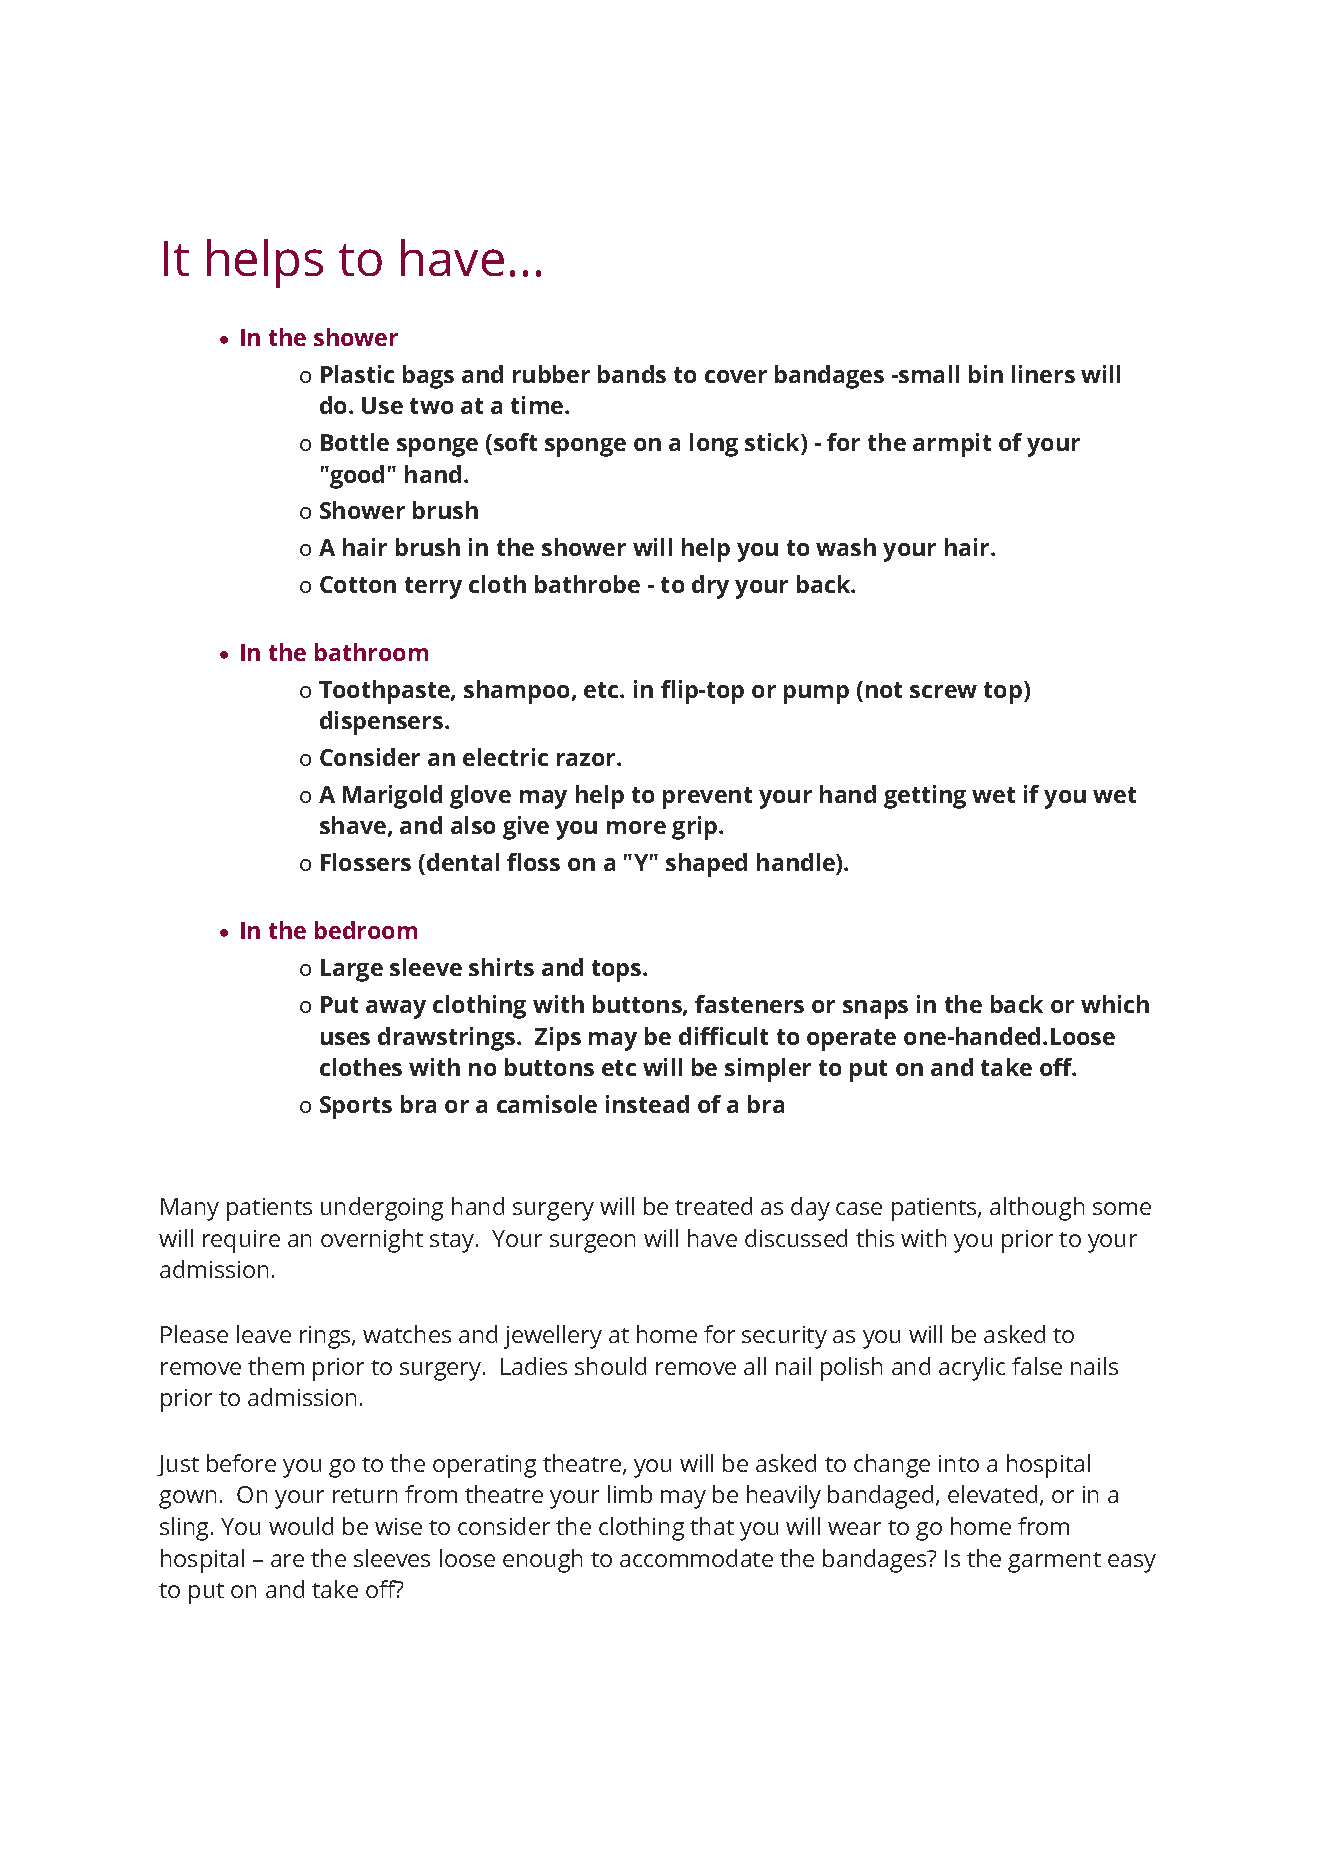 This screenshot has width=1319, height=1866. I want to click on surgeon, so click(592, 1243).
